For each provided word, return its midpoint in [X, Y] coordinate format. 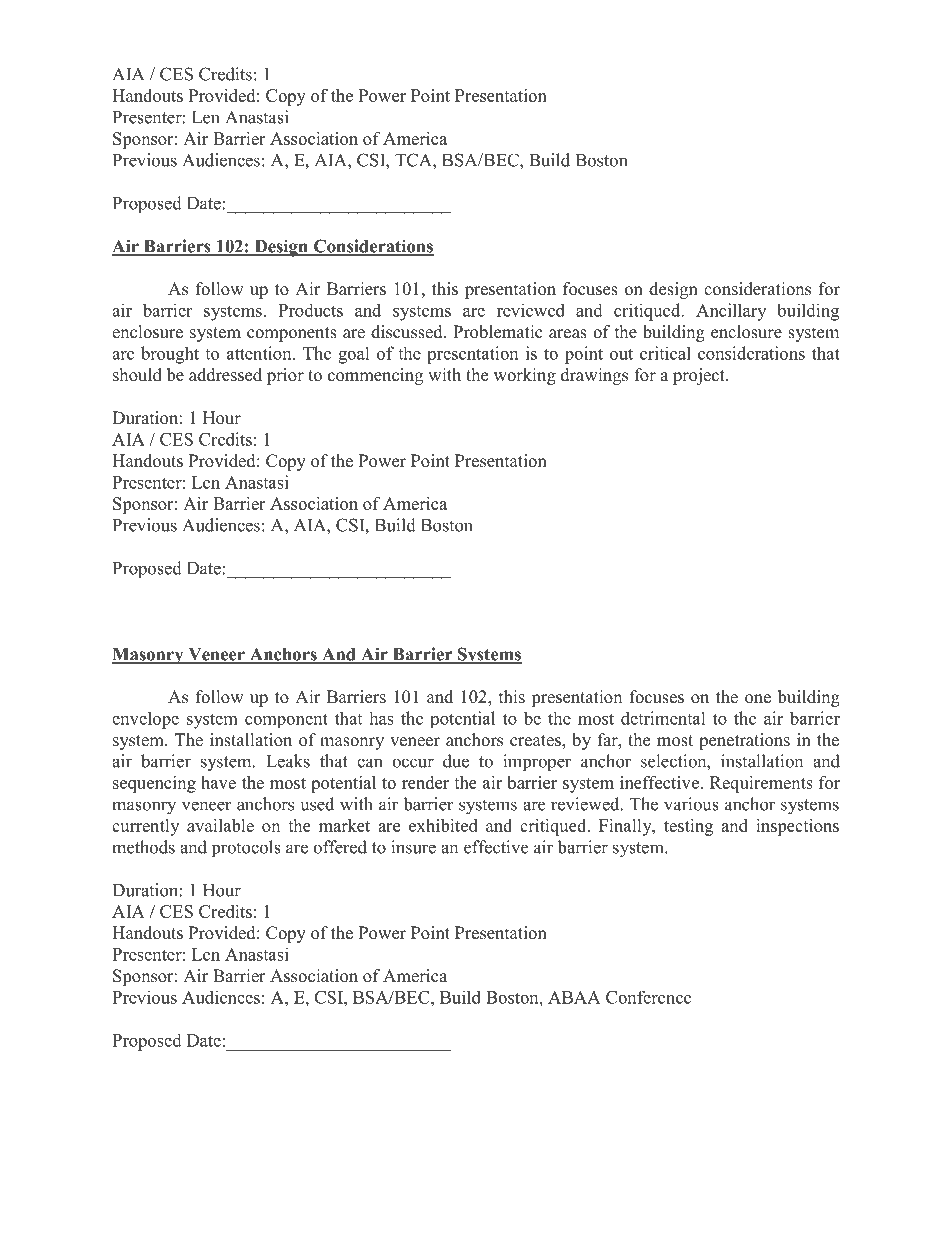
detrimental [663, 718]
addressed [225, 375]
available [220, 825]
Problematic [498, 332]
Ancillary [731, 312]
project [700, 376]
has [381, 718]
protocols [246, 849]
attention [260, 353]
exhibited [443, 825]
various [691, 804]
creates [536, 742]
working [525, 376]
